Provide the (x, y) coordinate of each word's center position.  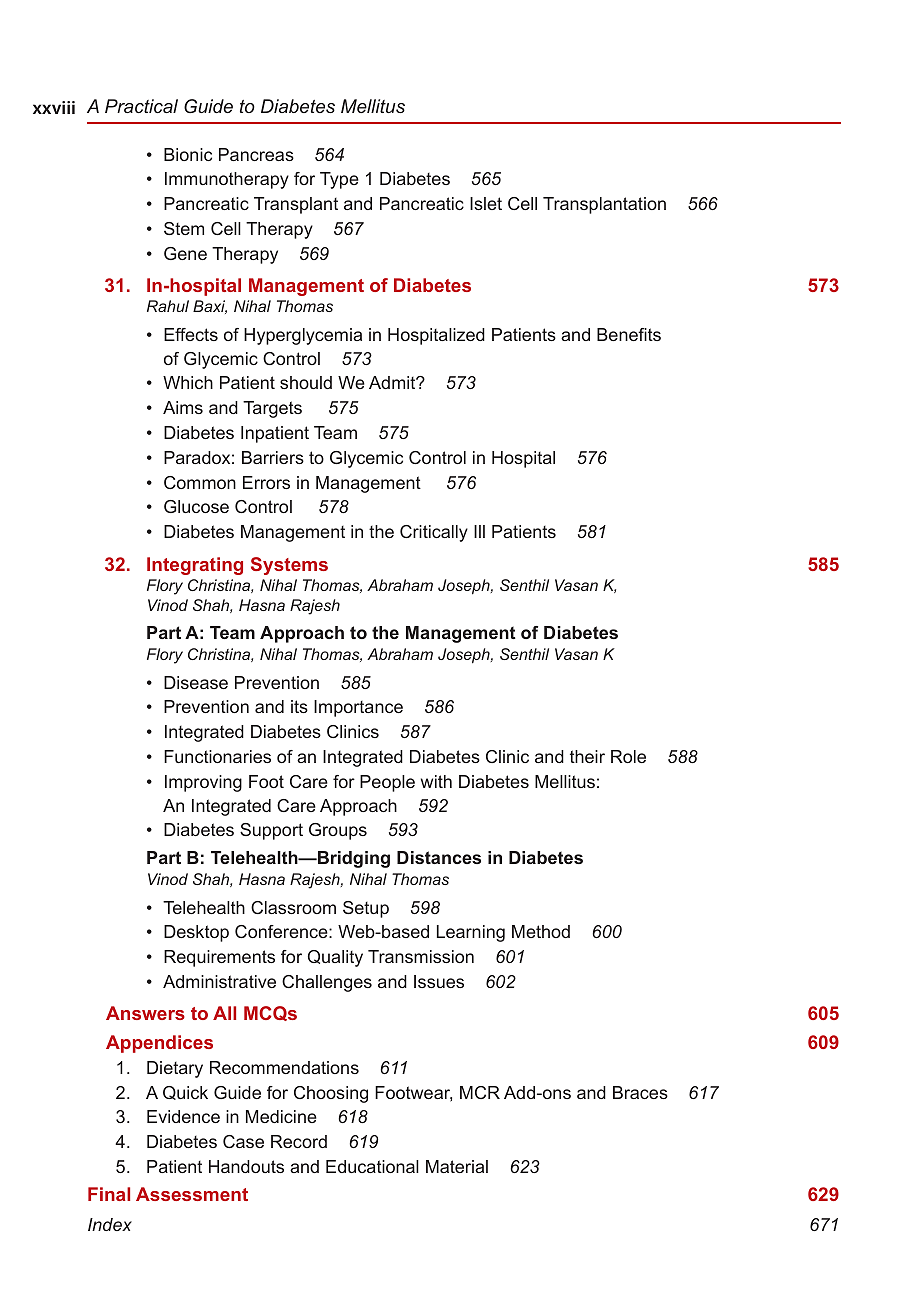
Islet (486, 203)
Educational (372, 1166)
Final (109, 1194)
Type (339, 180)
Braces (640, 1092)
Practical (141, 106)
